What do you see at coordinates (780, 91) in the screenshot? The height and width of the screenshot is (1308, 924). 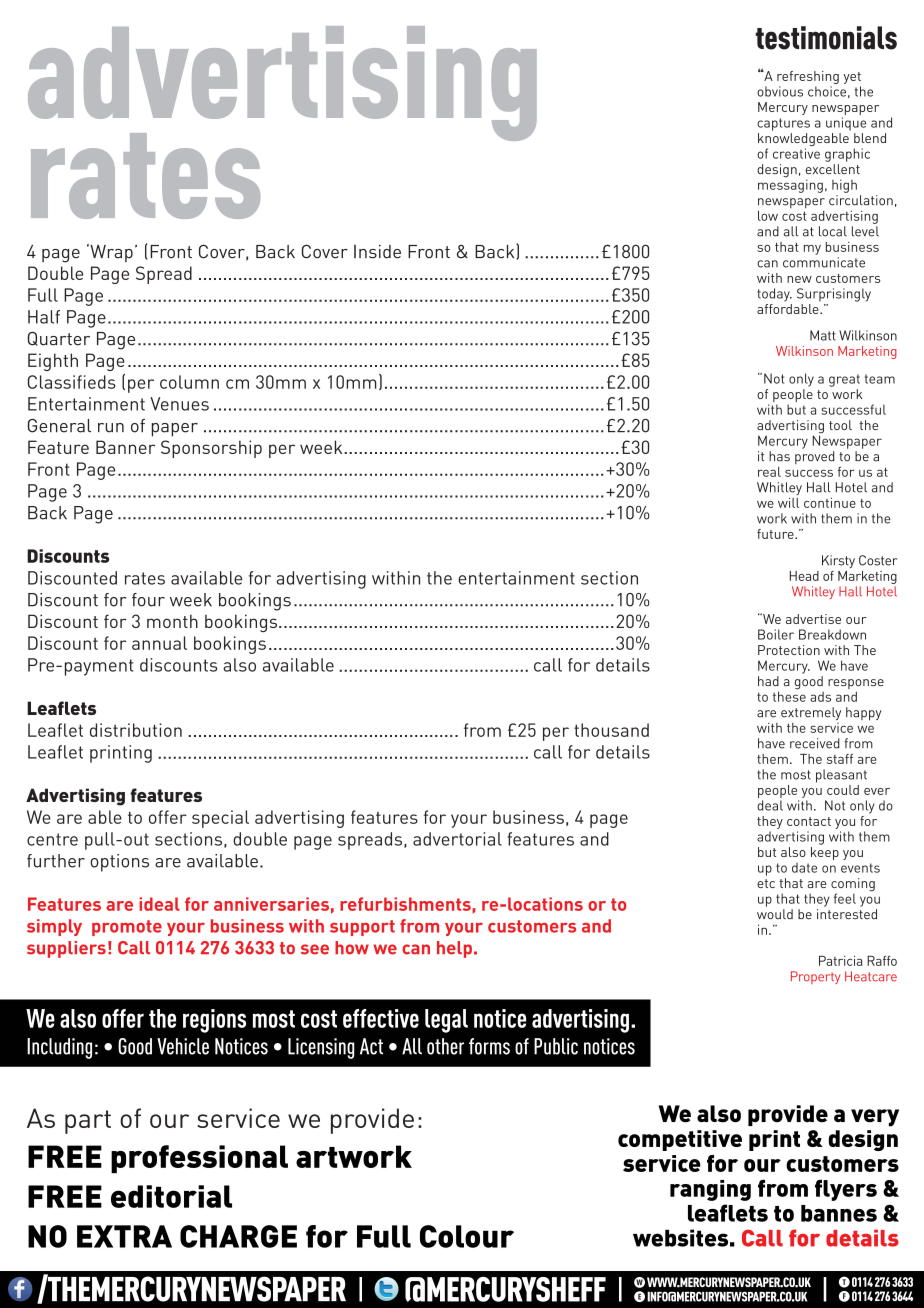 I see `obvious` at bounding box center [780, 91].
